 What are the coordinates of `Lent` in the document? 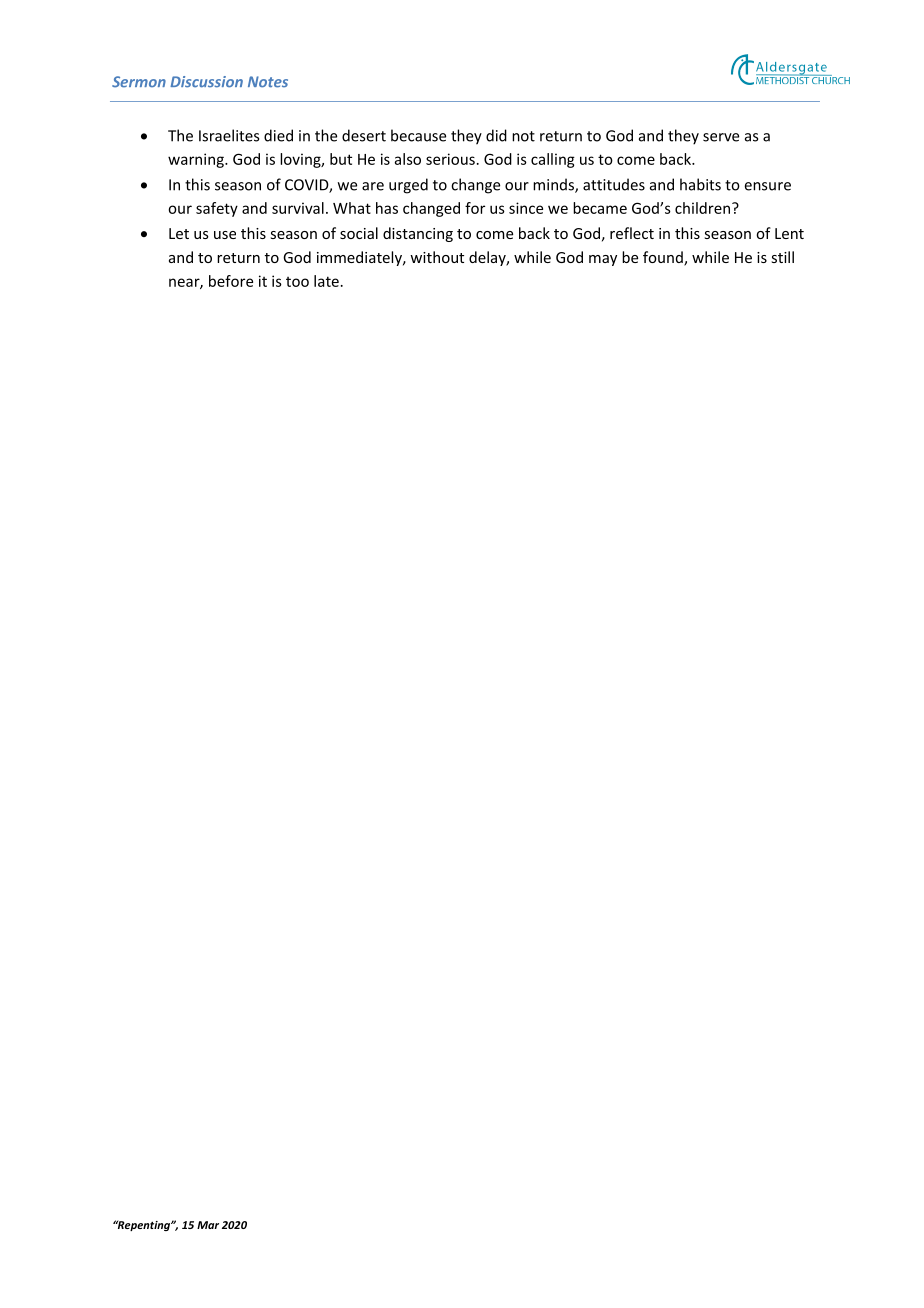 It's located at (789, 233).
